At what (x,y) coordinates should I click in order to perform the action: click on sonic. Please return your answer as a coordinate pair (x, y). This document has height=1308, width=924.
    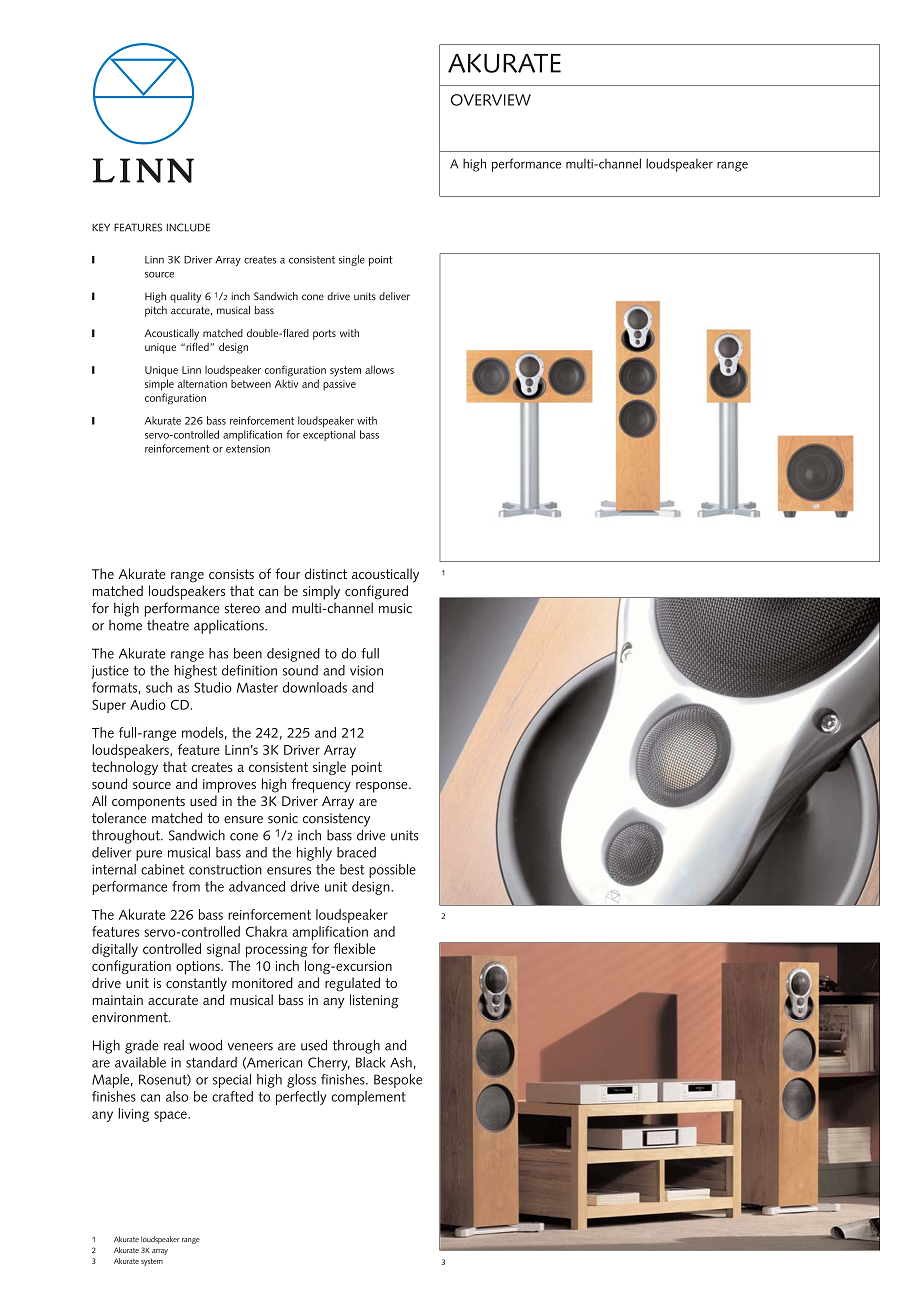
    Looking at the image, I should click on (283, 818).
